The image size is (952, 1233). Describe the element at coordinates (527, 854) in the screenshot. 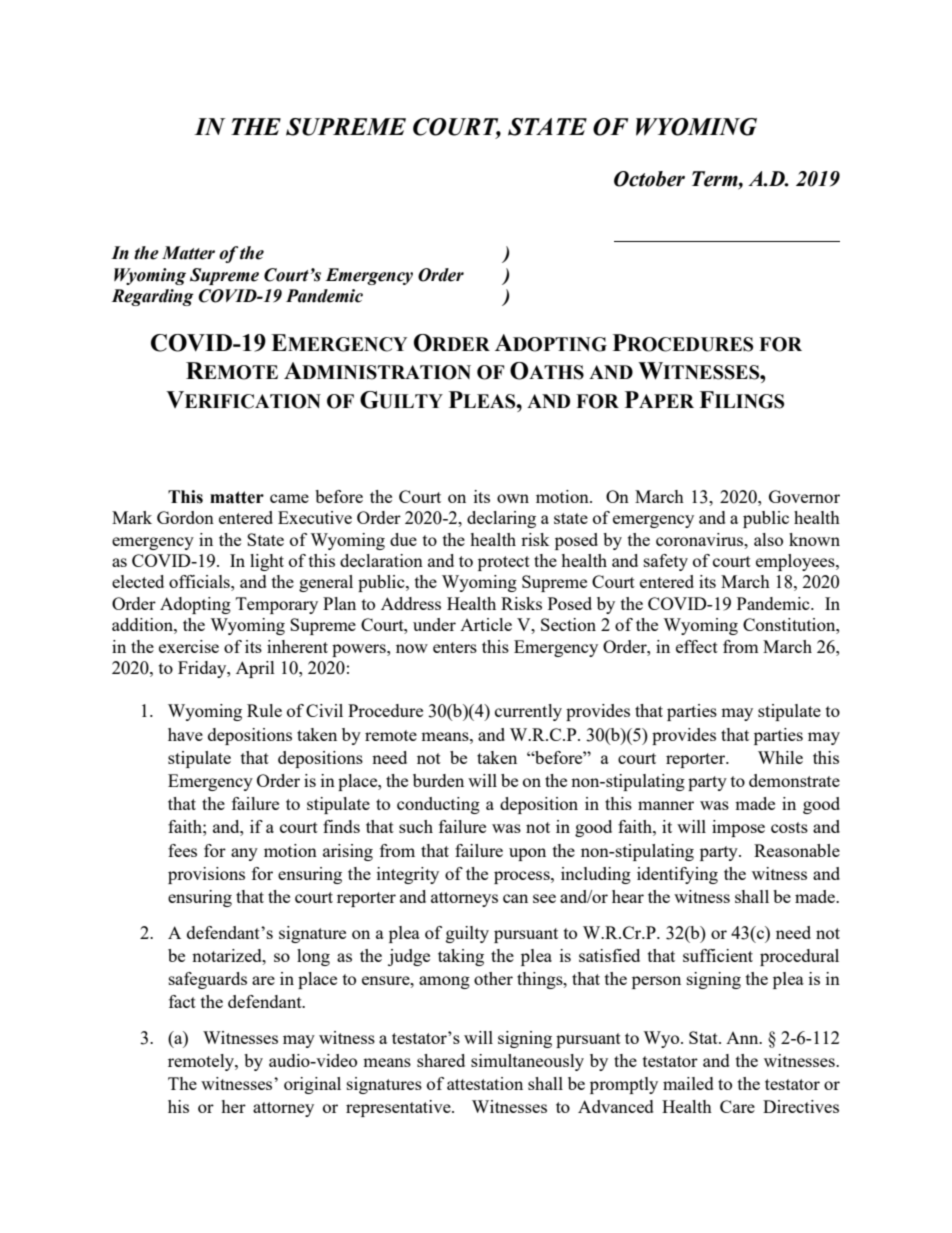

I see `upon` at that location.
